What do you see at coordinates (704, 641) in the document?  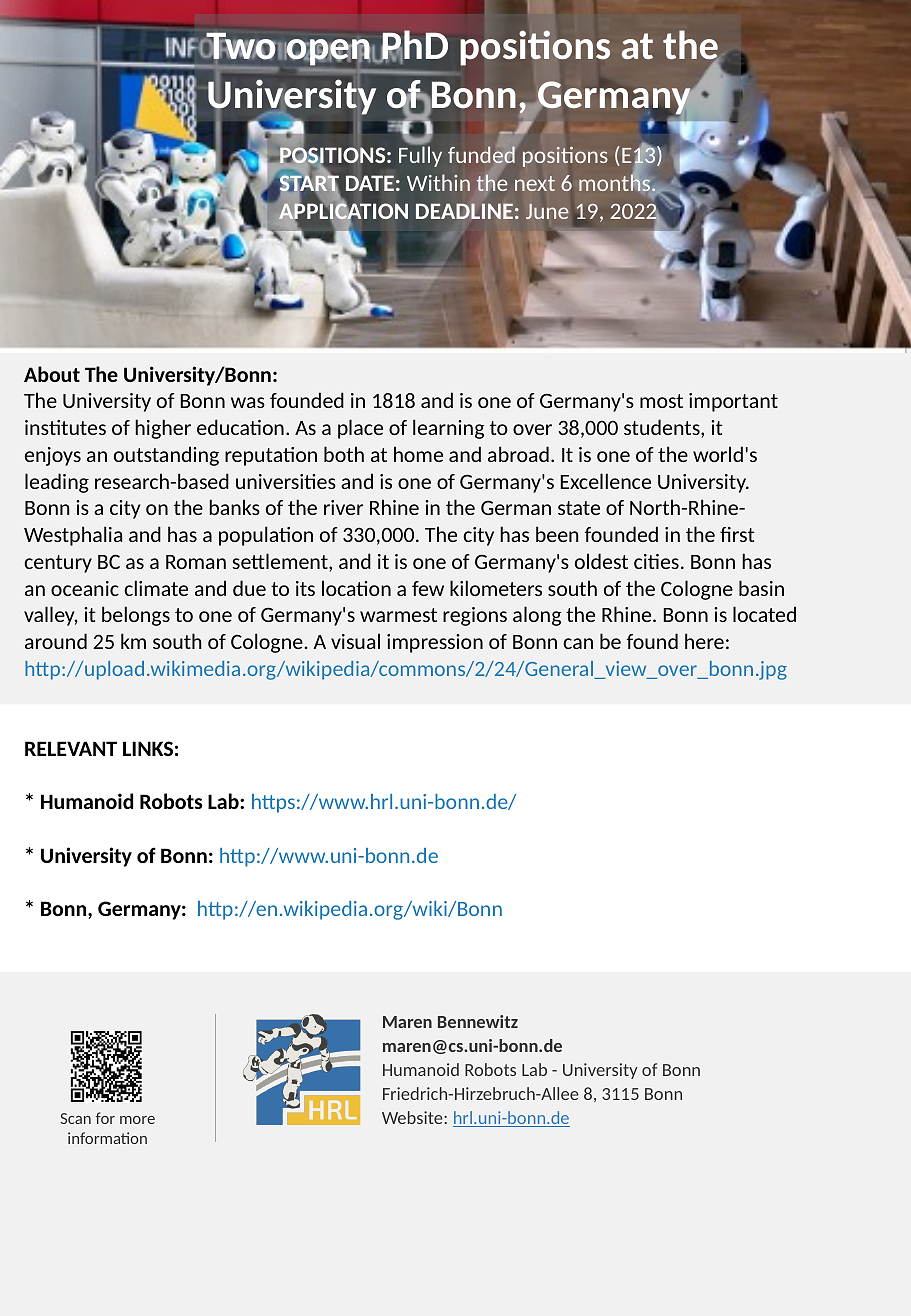 I see `here` at bounding box center [704, 641].
